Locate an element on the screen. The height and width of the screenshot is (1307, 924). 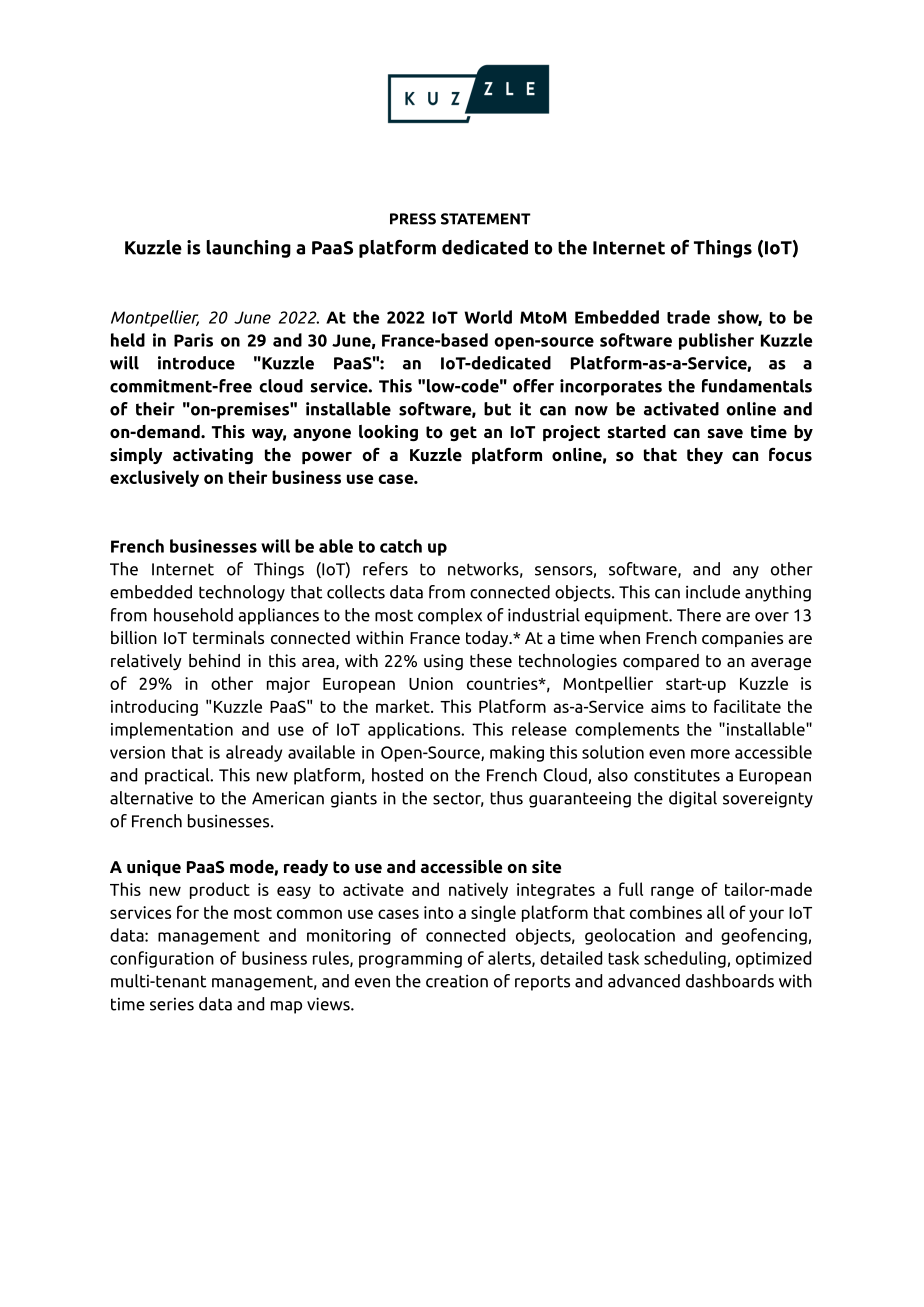
implementation is located at coordinates (172, 730).
